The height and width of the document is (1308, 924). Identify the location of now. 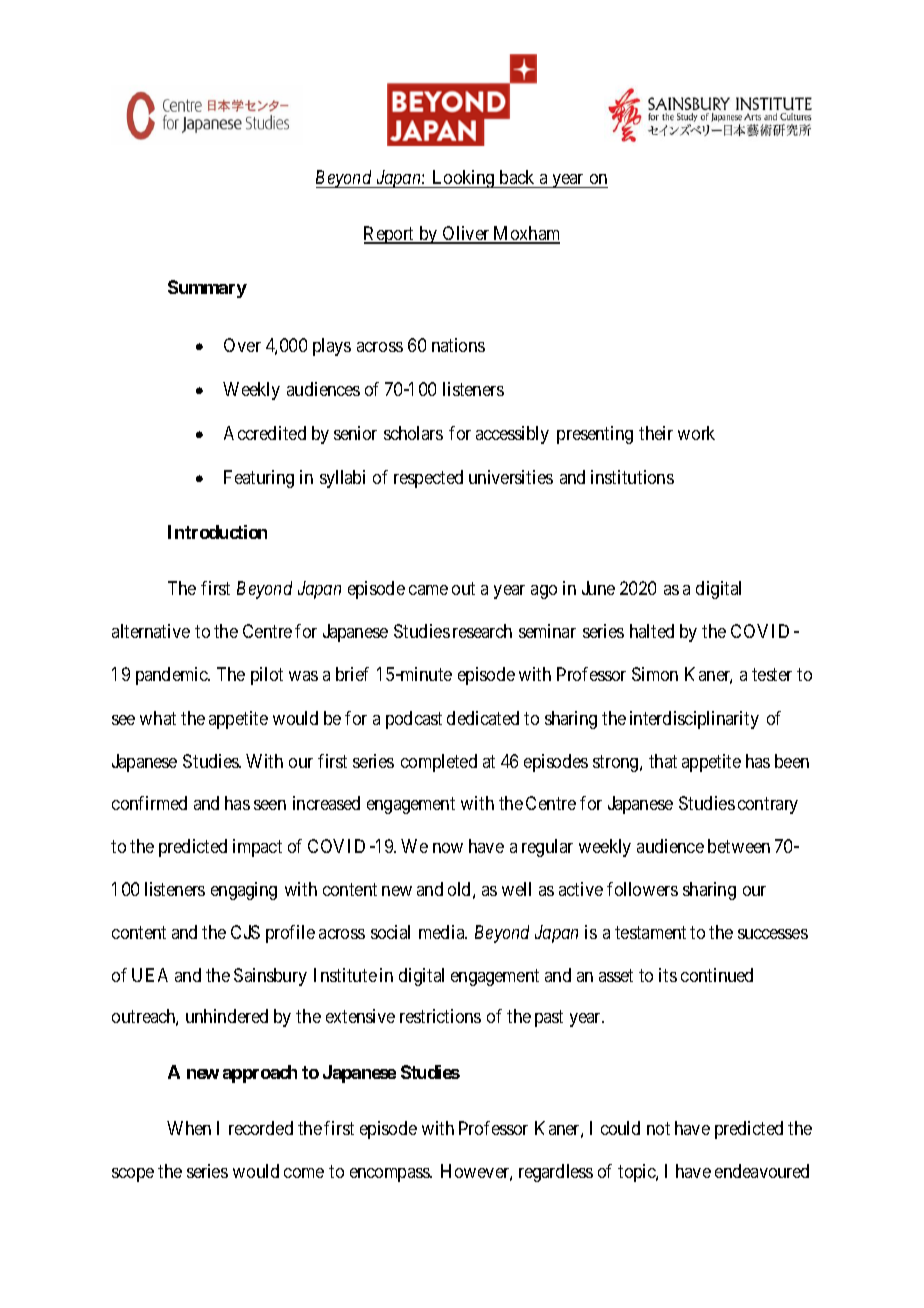
(448, 848).
